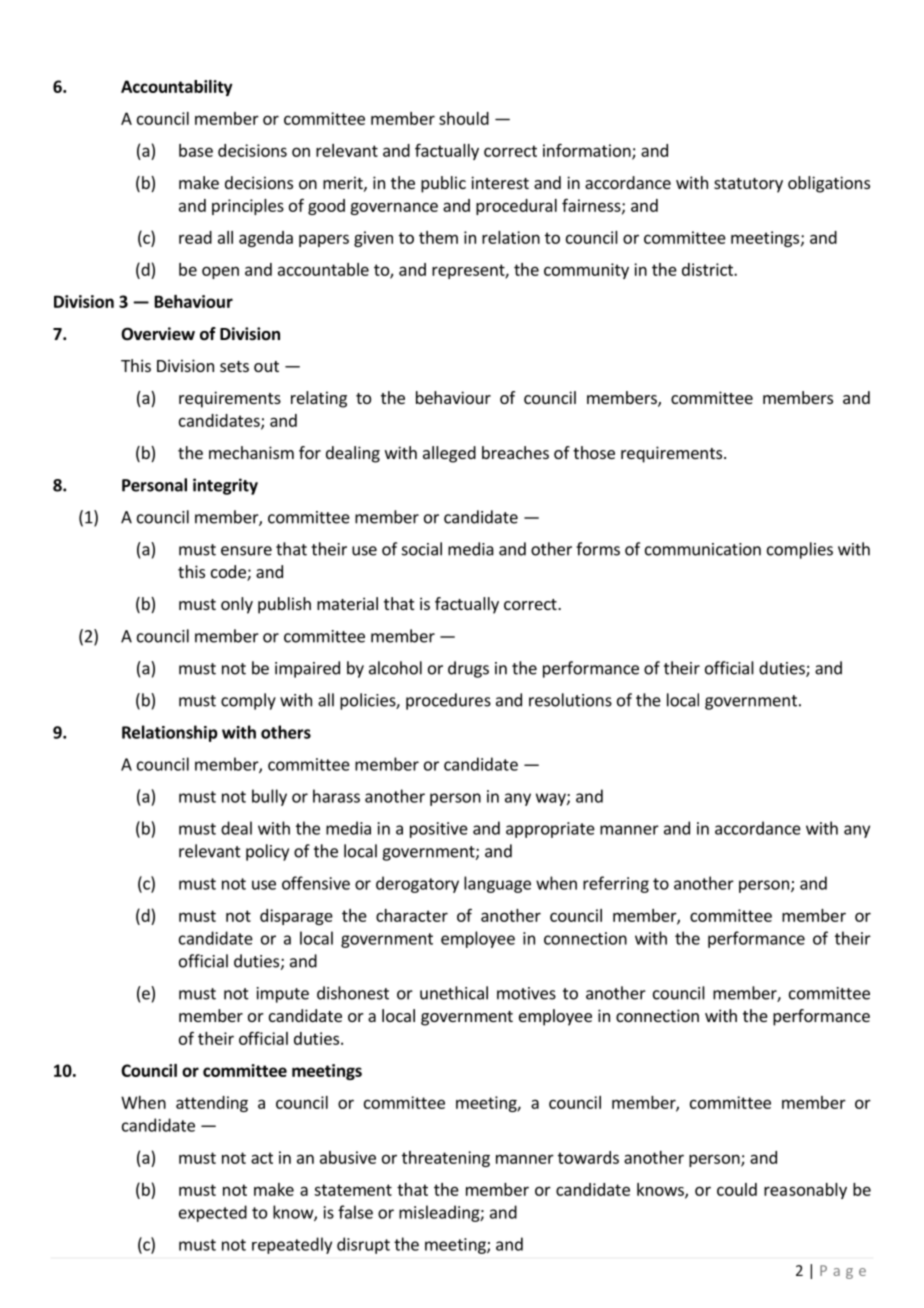 The width and height of the screenshot is (924, 1308). I want to click on impute, so click(283, 995).
